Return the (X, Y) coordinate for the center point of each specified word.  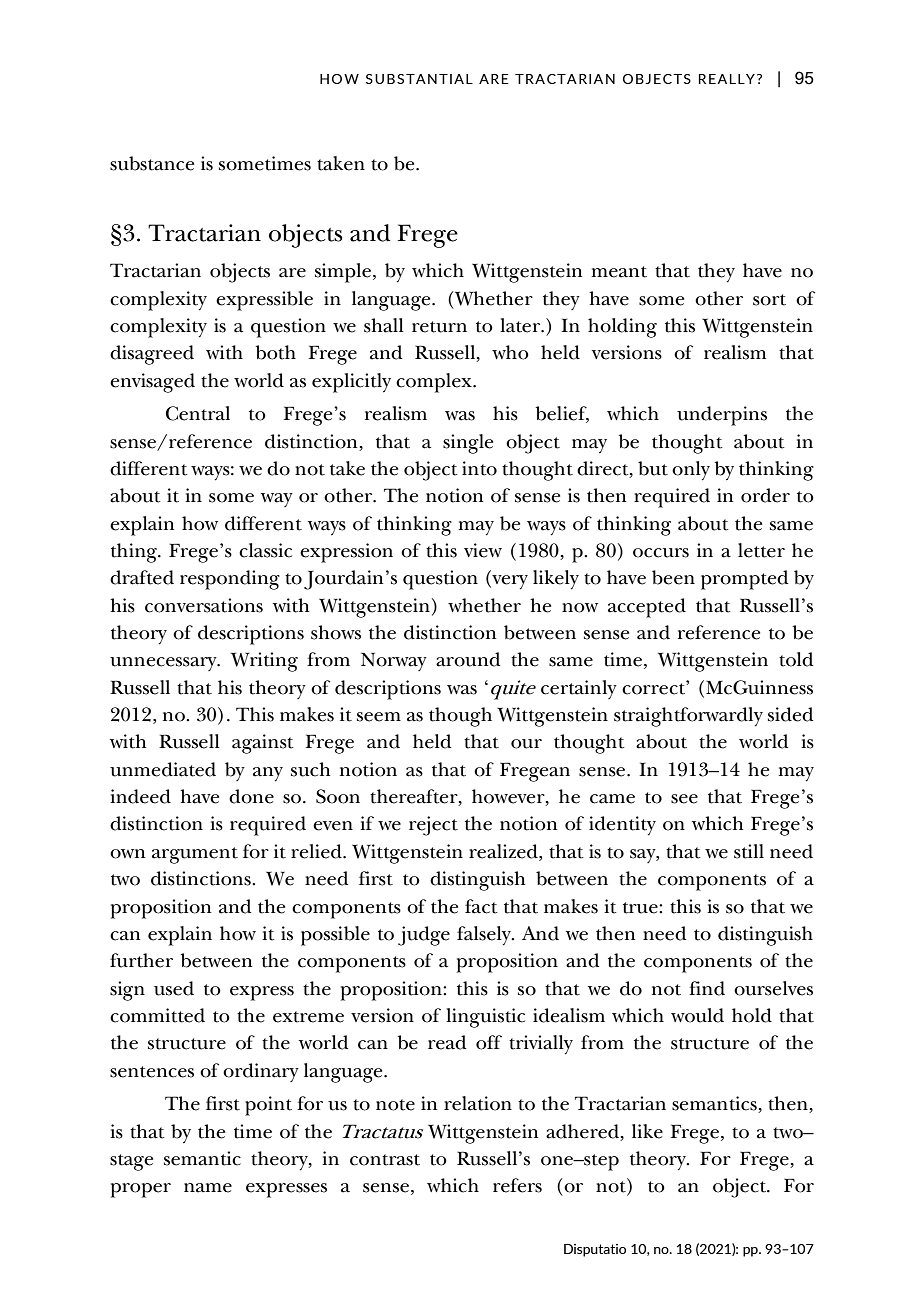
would (697, 1015)
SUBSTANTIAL (419, 79)
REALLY (727, 79)
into (479, 468)
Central (198, 413)
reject (433, 826)
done (251, 796)
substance (152, 163)
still (749, 851)
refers (517, 1185)
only (691, 471)
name (208, 1188)
